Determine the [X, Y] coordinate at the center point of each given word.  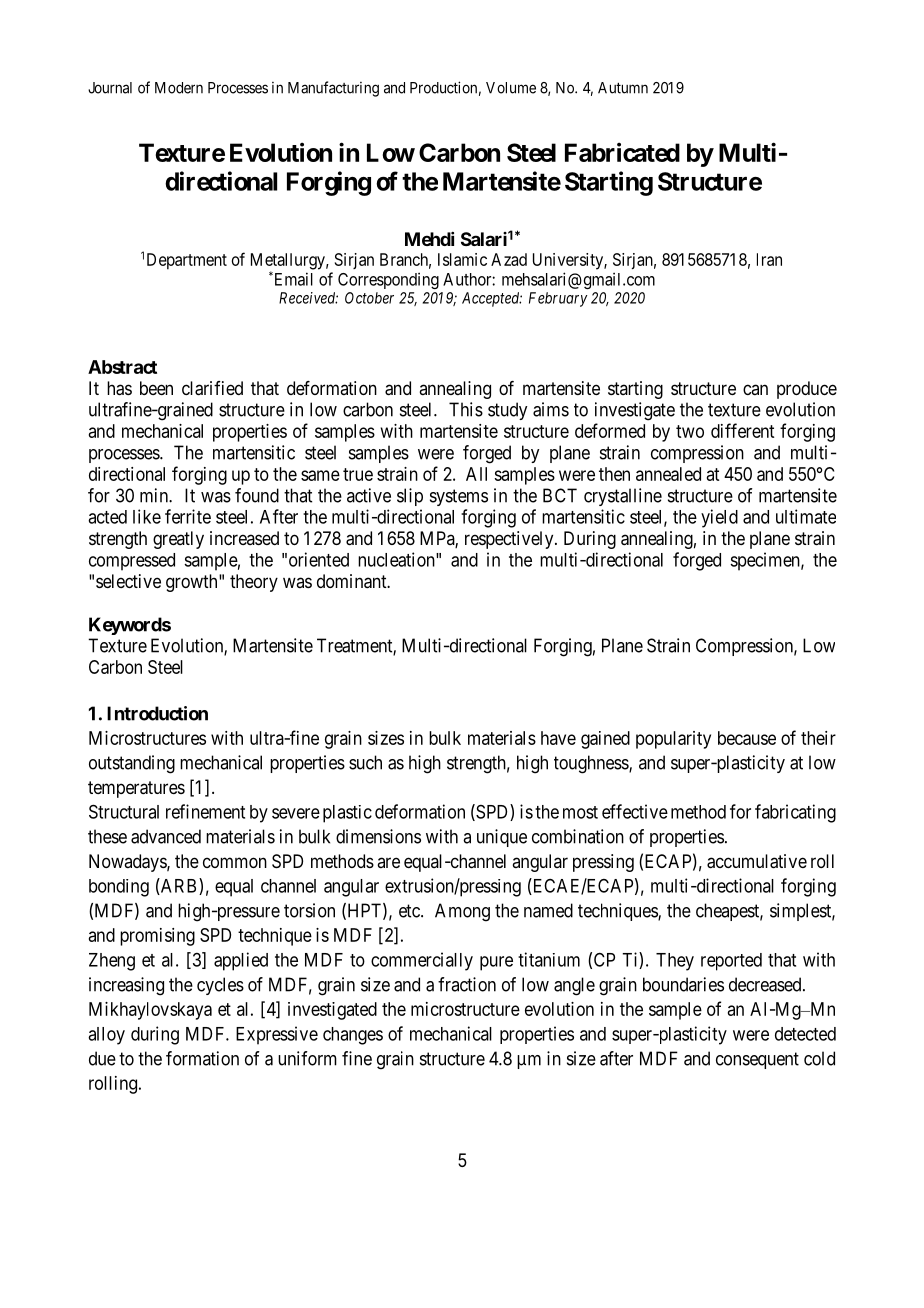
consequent [757, 1060]
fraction [467, 984]
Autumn [623, 88]
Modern [179, 88]
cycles [220, 986]
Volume [511, 88]
